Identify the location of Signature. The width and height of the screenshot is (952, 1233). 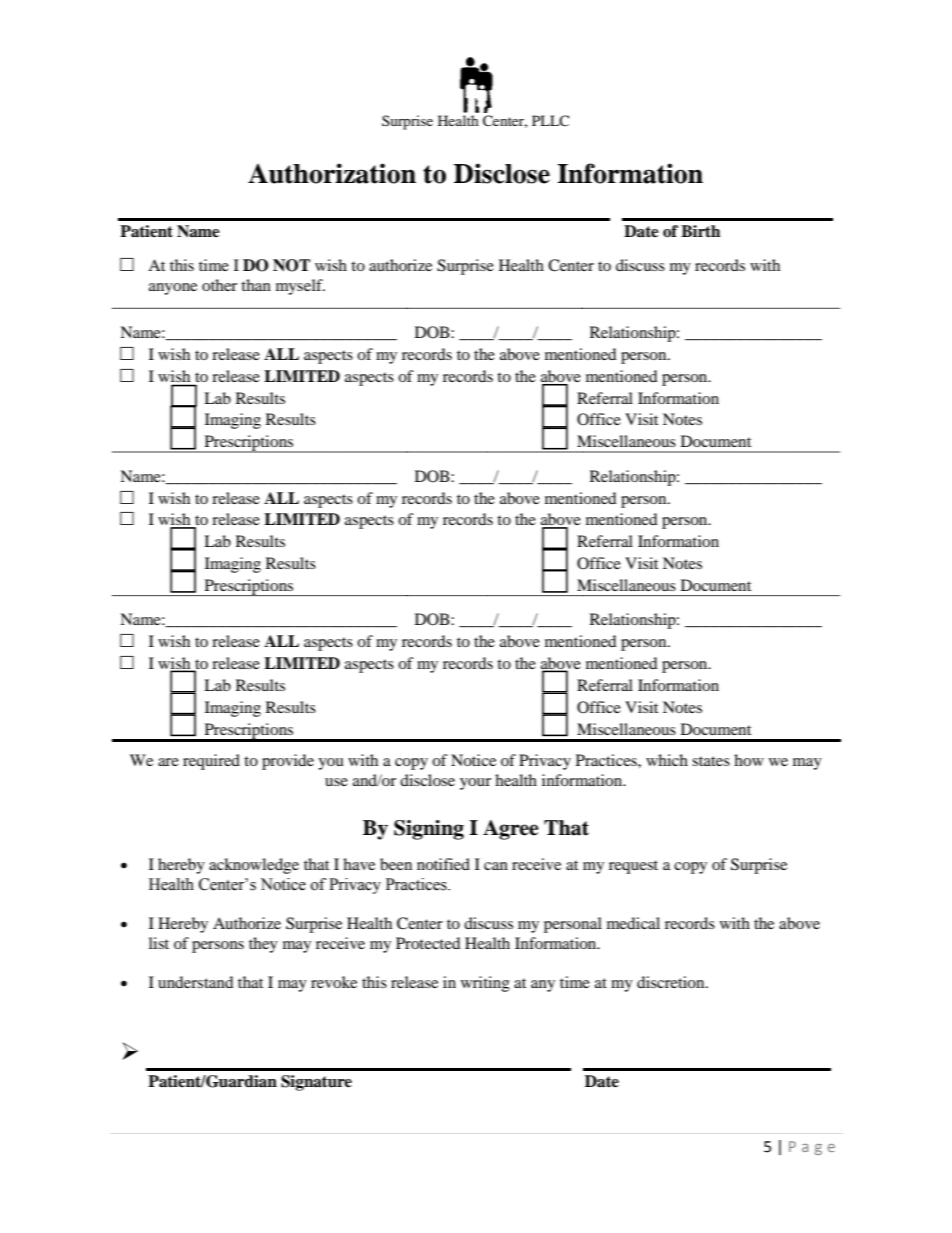
(316, 1083).
